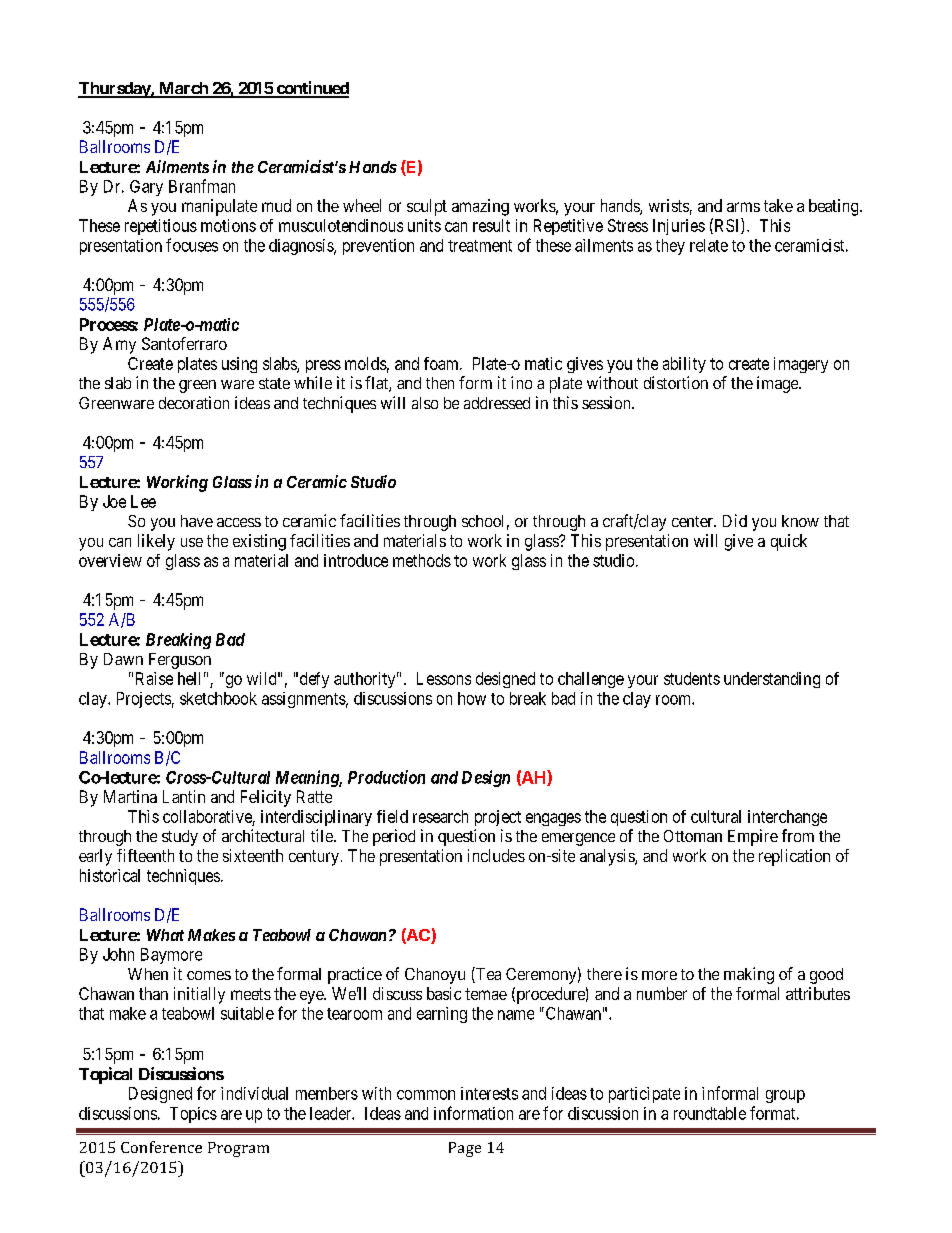 Image resolution: width=952 pixels, height=1233 pixels. What do you see at coordinates (489, 1093) in the screenshot?
I see `interests` at bounding box center [489, 1093].
